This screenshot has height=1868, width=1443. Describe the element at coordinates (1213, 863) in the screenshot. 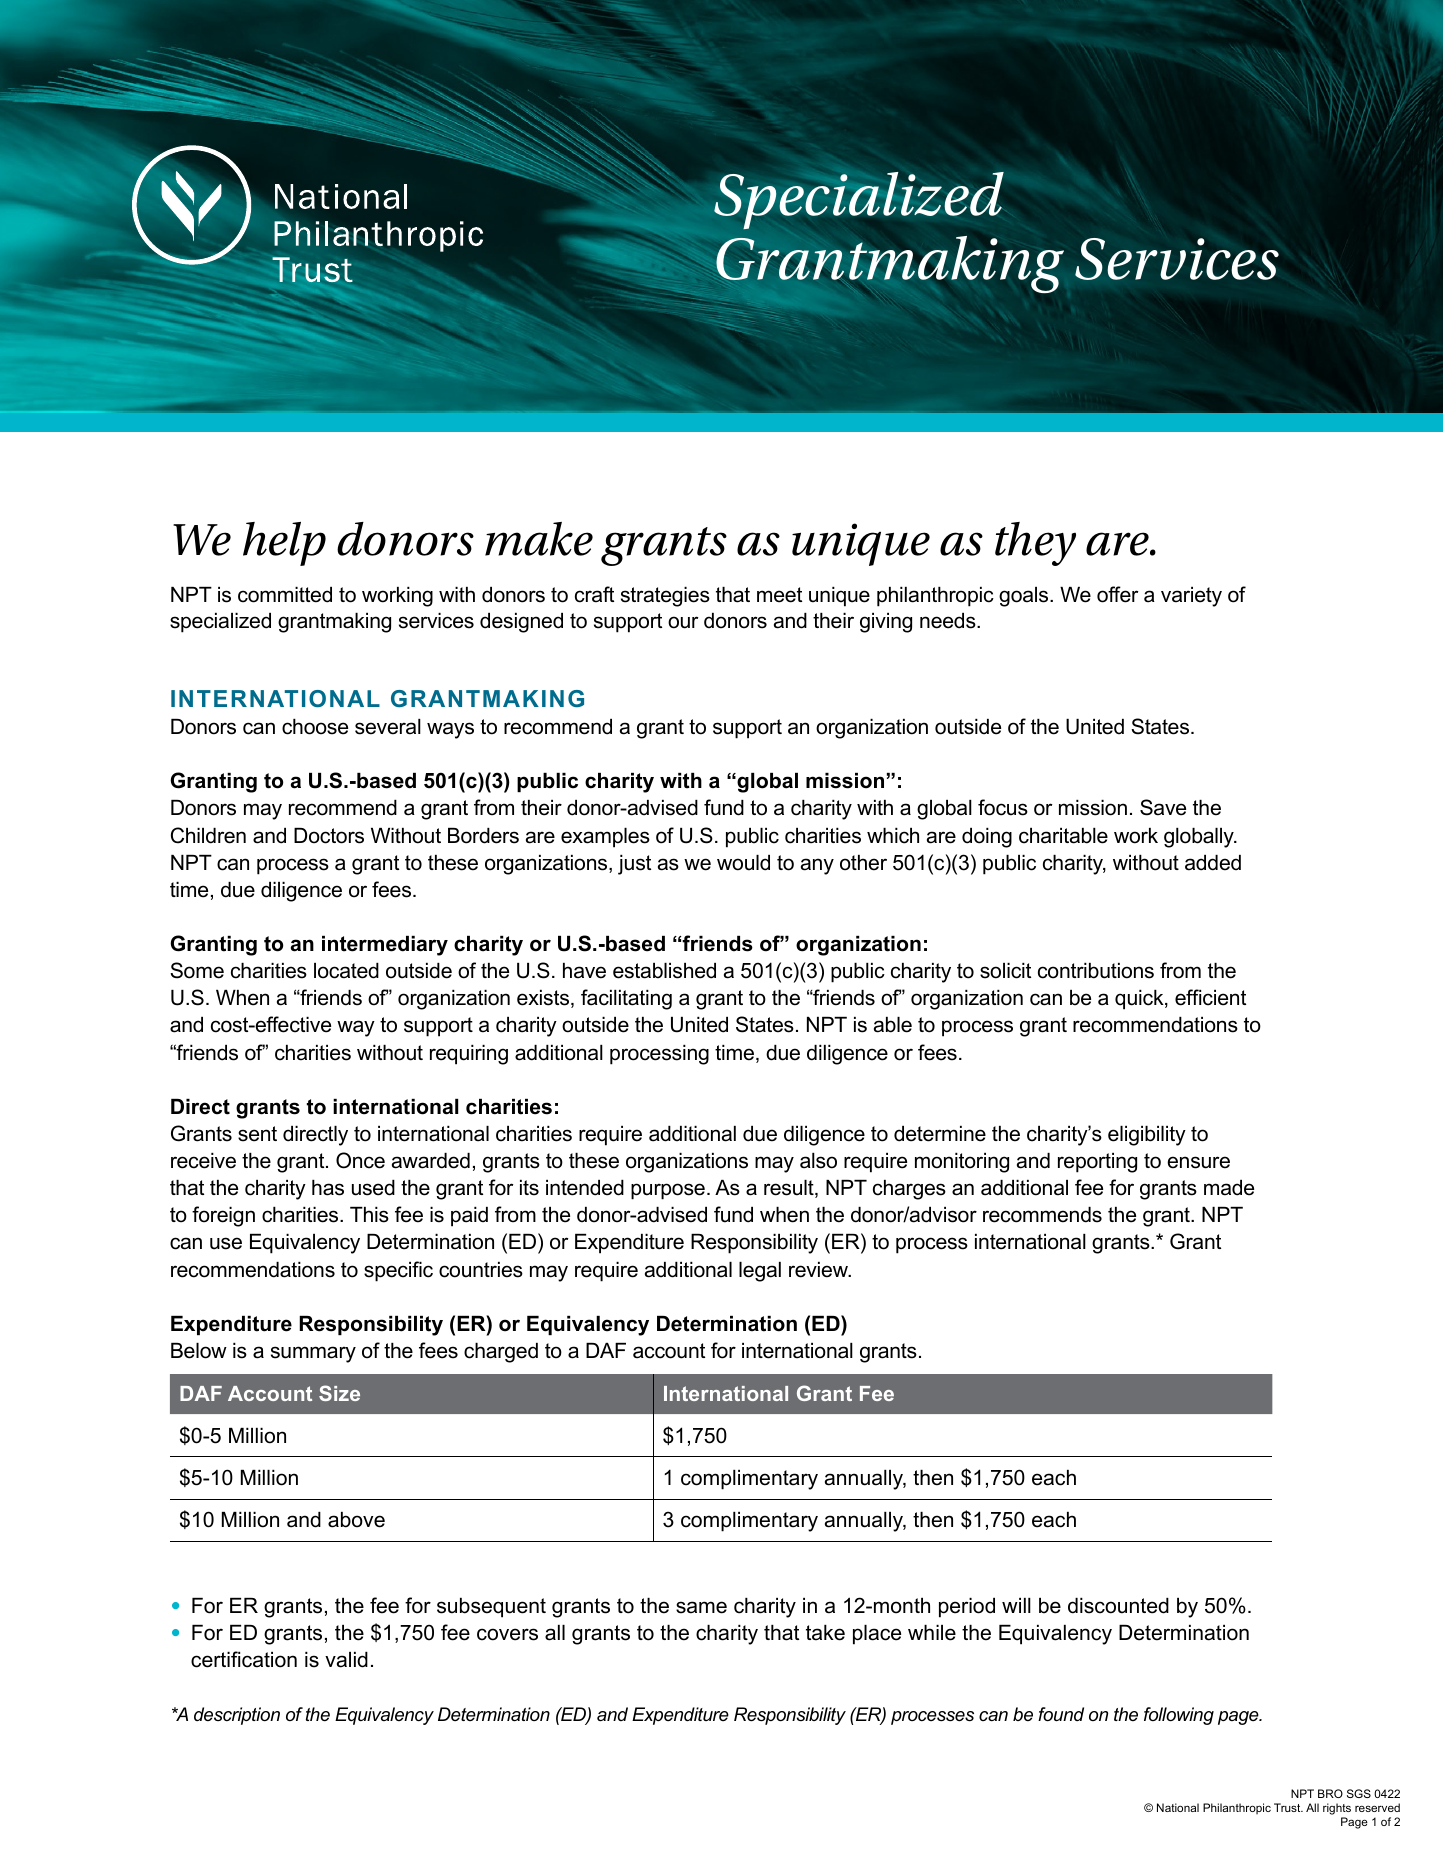

I see `added` at that location.
